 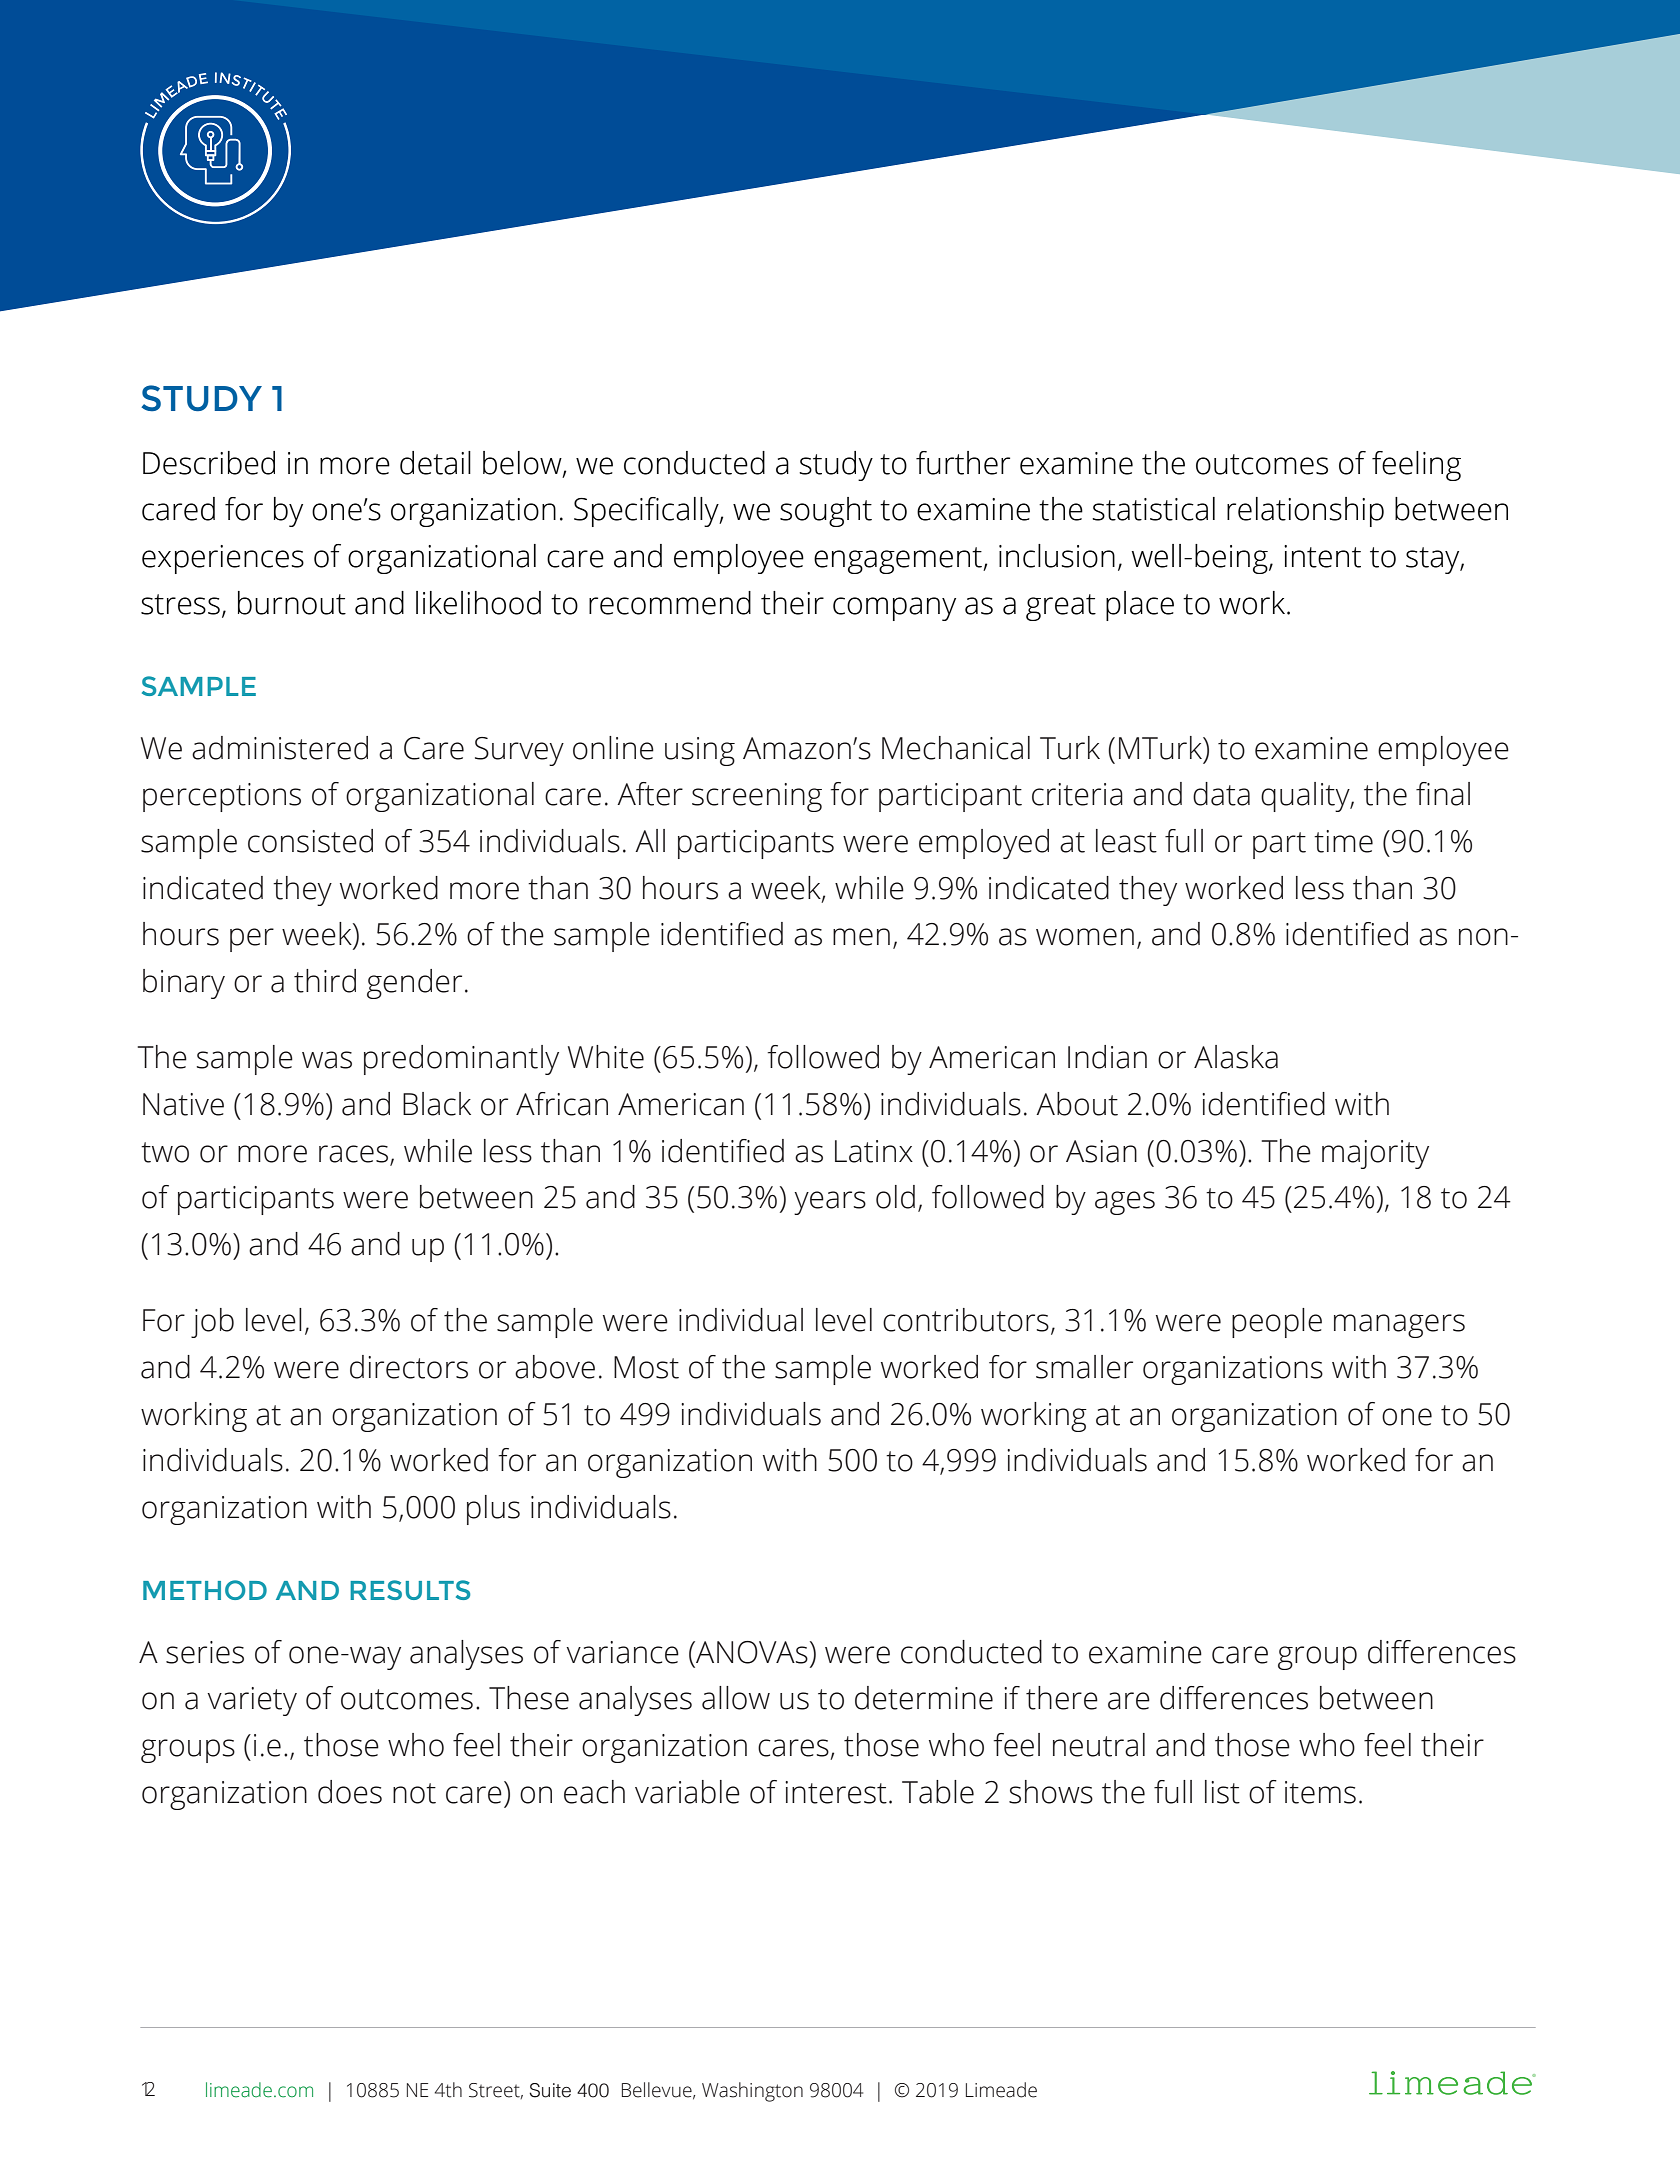 I want to click on Washington, so click(x=752, y=2092).
